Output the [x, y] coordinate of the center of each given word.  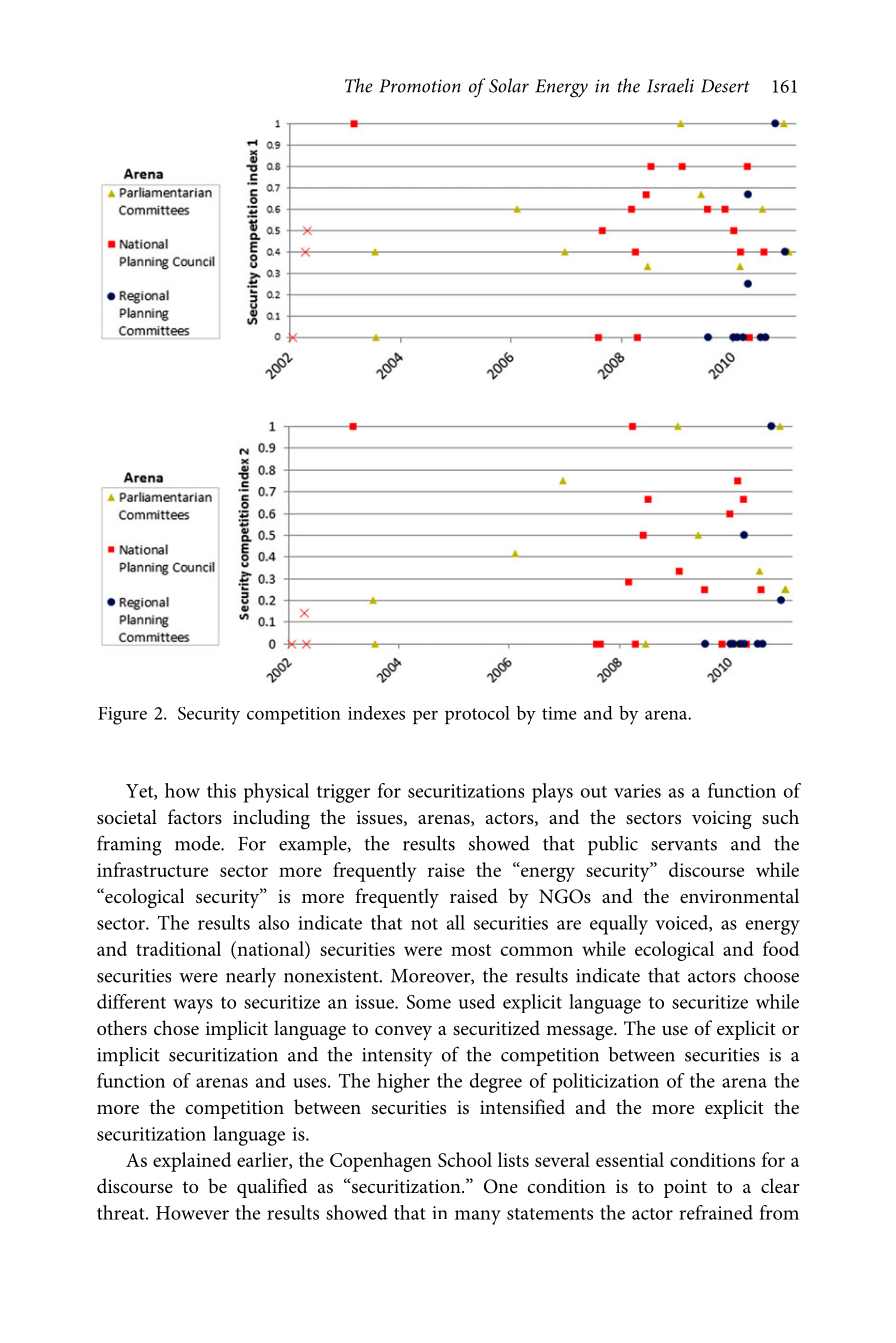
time [559, 713]
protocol [477, 715]
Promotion [420, 86]
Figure [122, 716]
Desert [725, 86]
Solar [509, 85]
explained [192, 1162]
